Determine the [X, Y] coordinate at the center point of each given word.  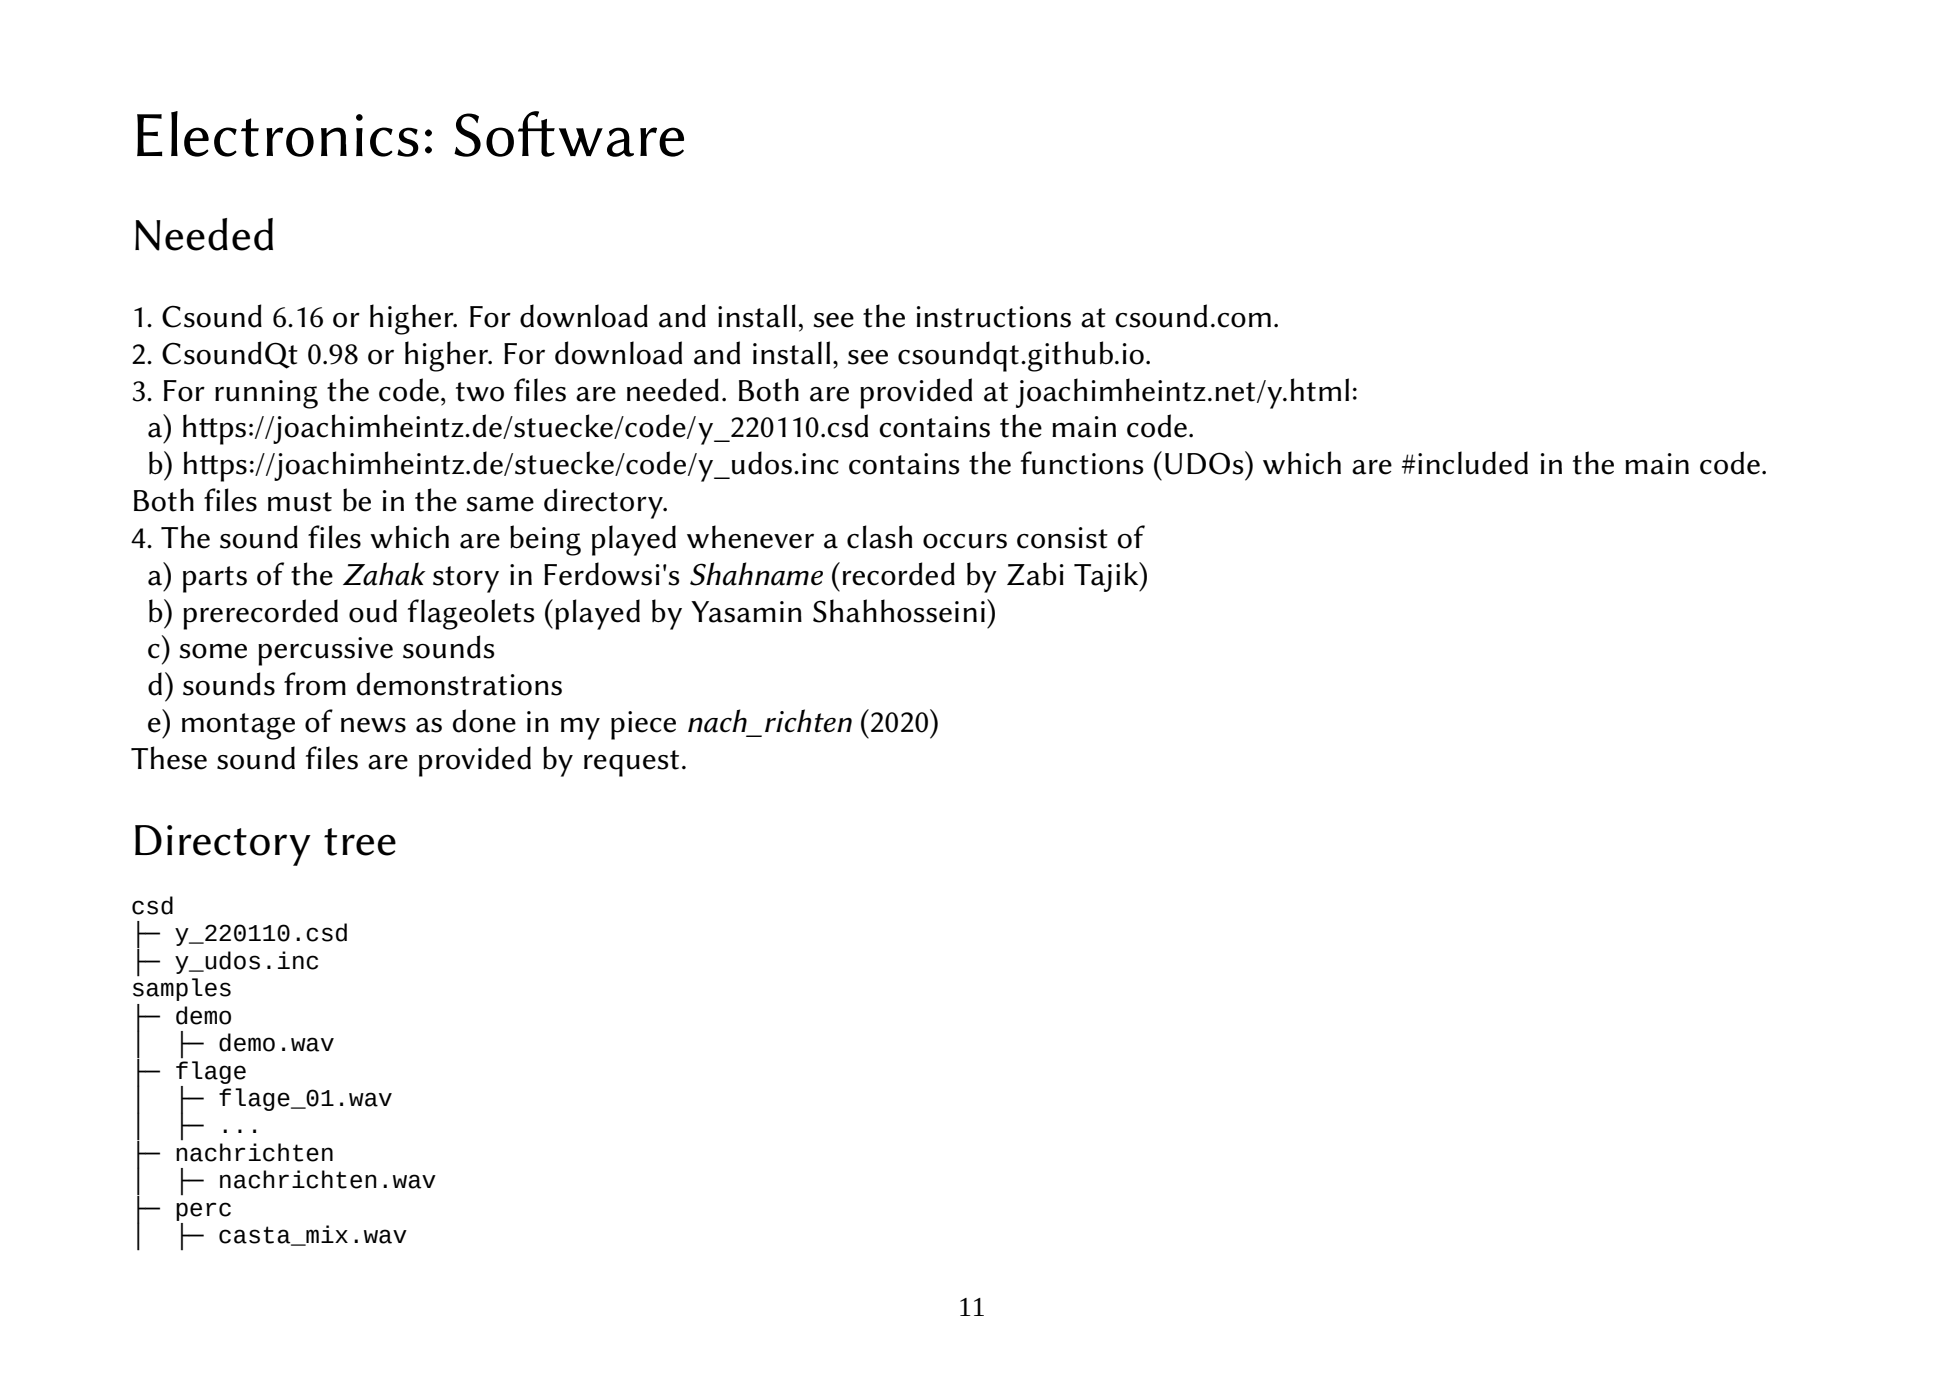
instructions [994, 317]
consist [1062, 538]
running [266, 394]
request [631, 763]
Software [569, 134]
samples [182, 988]
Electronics [278, 134]
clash [879, 537]
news [373, 725]
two [480, 392]
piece [643, 725]
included [1473, 463]
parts [215, 579]
